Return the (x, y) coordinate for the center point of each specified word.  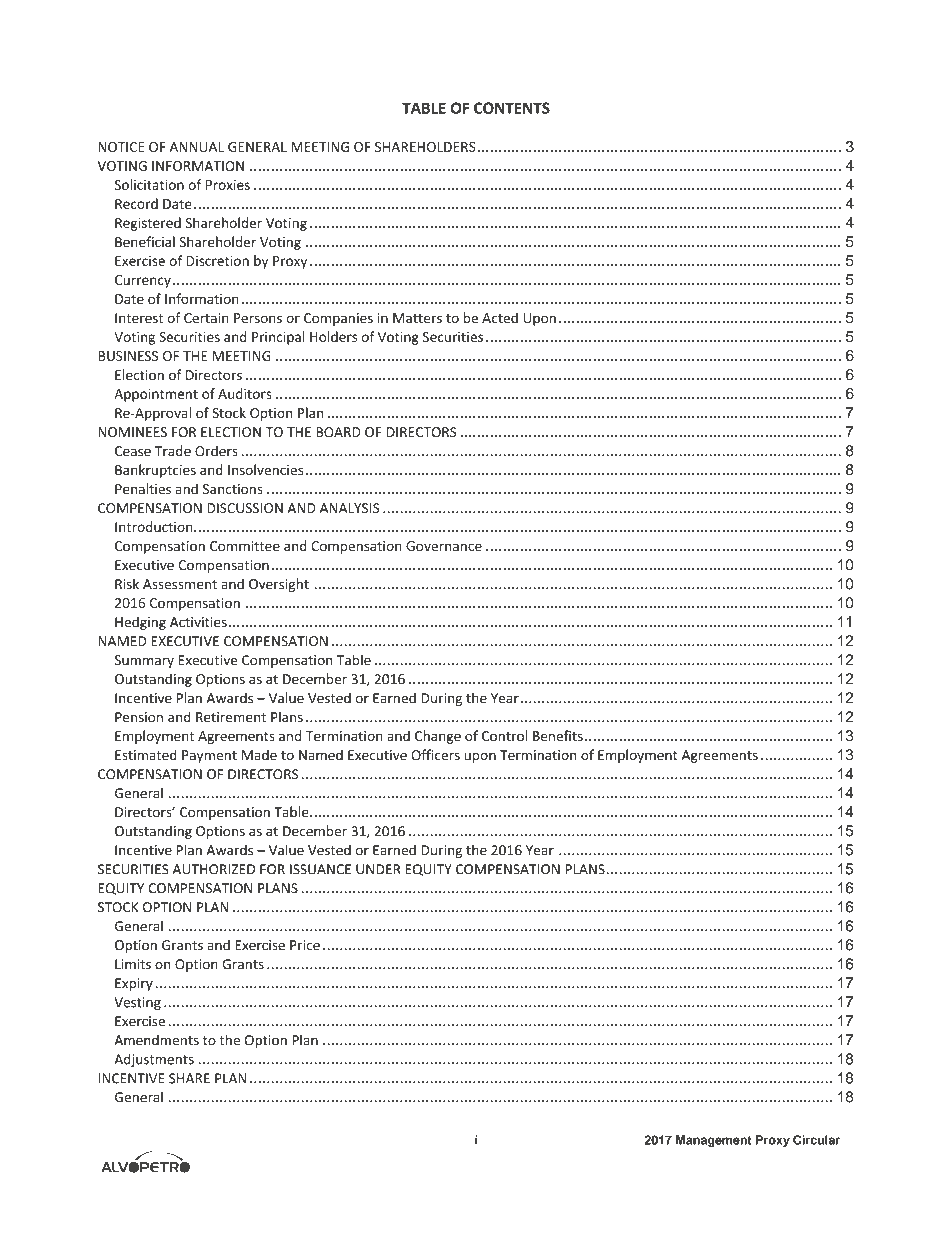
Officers (435, 755)
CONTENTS (512, 108)
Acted (500, 317)
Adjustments (154, 1060)
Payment (209, 756)
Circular (816, 1140)
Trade (173, 451)
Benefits (558, 735)
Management (714, 1141)
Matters (417, 318)
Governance (444, 546)
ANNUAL (196, 147)
